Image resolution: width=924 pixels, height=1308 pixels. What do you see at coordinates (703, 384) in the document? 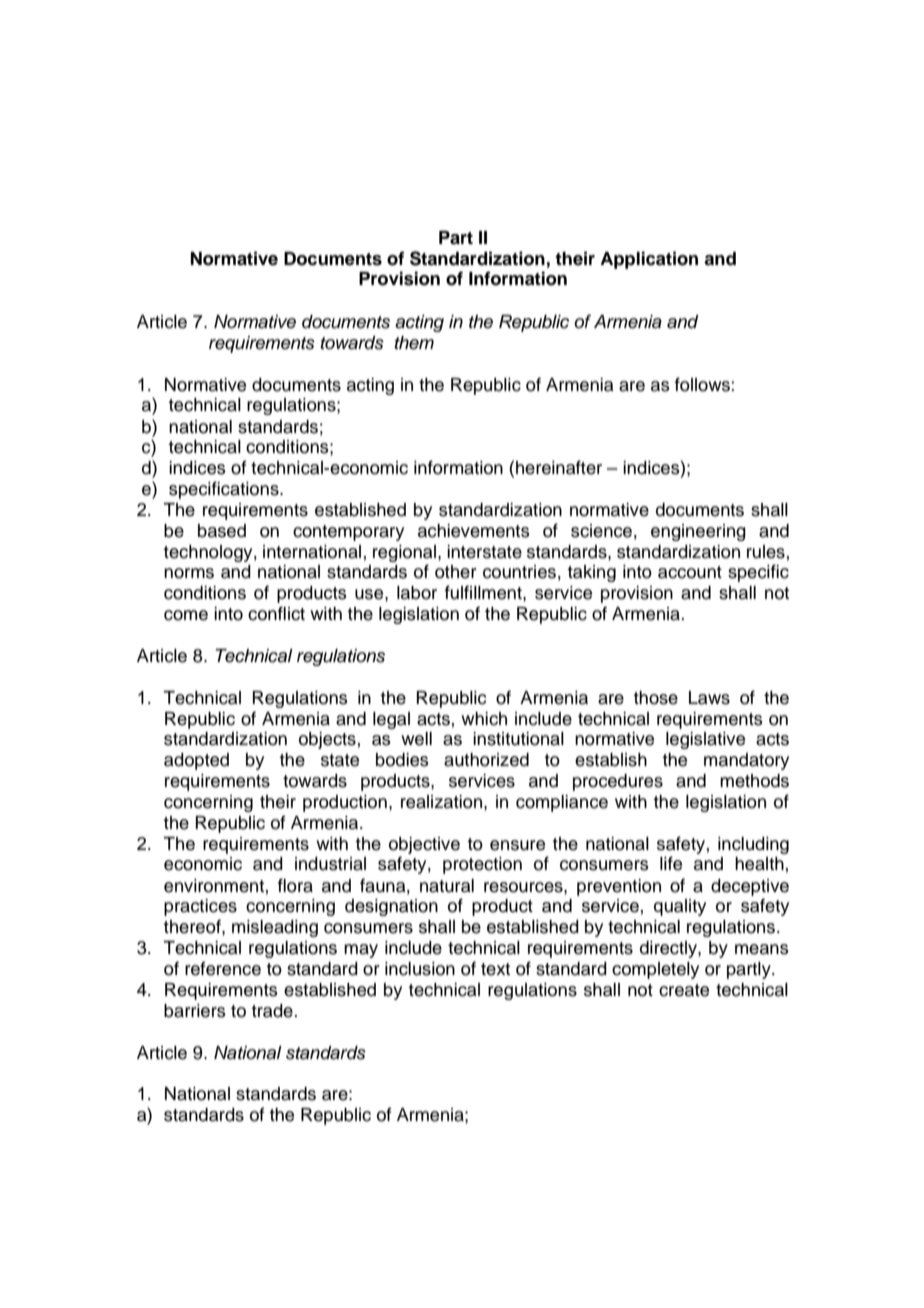
I see `follows` at bounding box center [703, 384].
